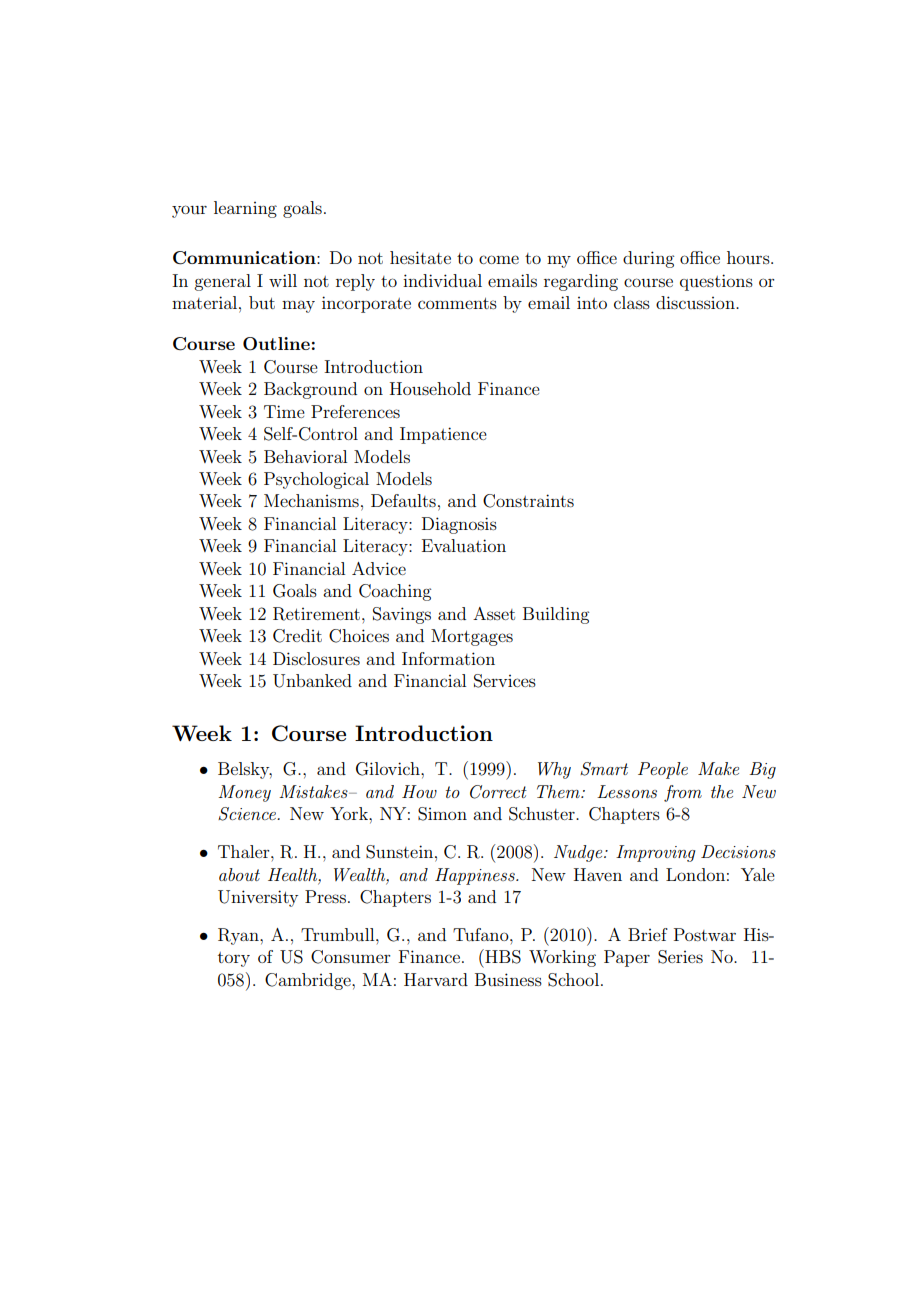 This image has width=924, height=1308. I want to click on Make, so click(718, 768).
